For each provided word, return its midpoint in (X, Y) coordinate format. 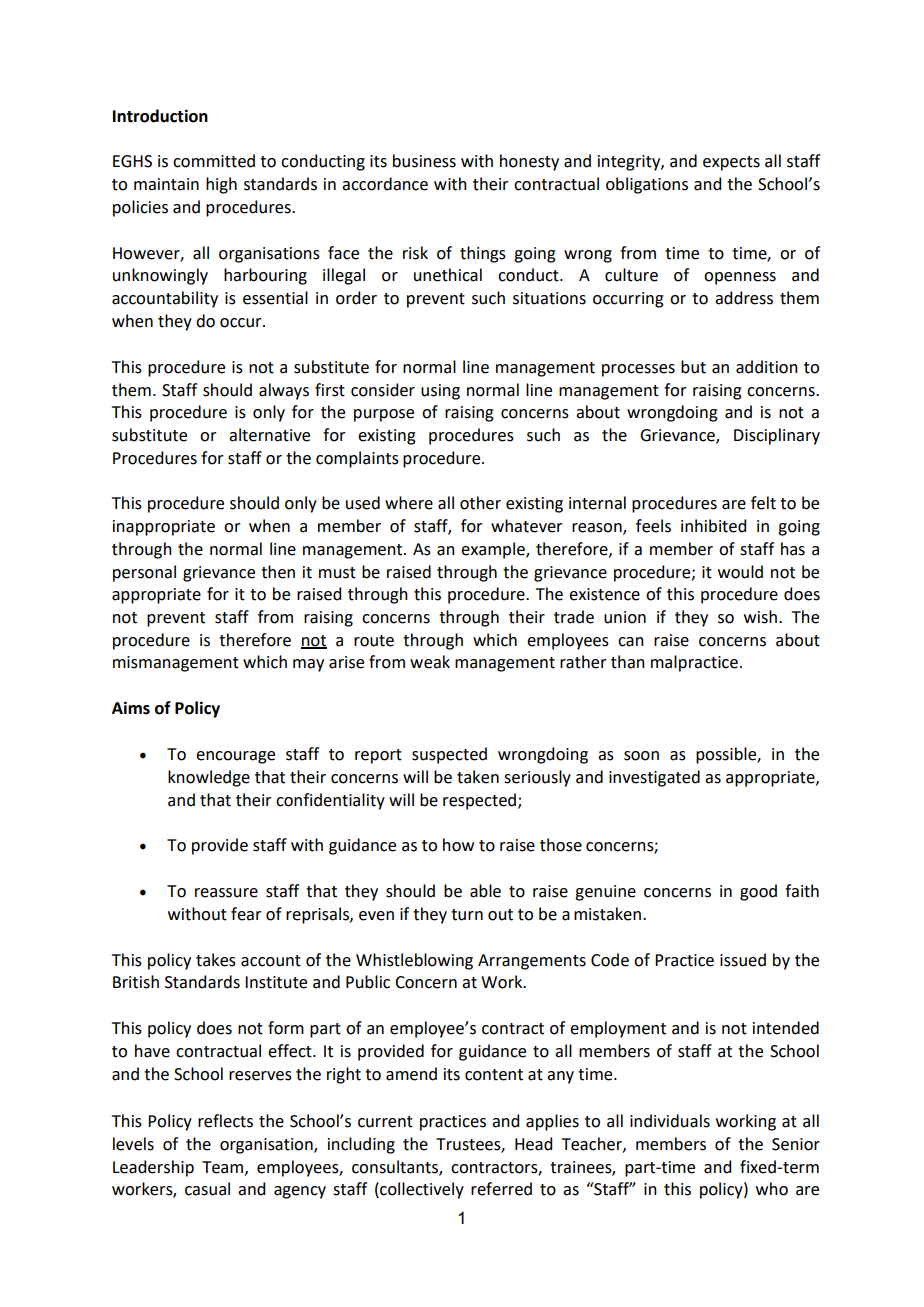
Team (224, 1168)
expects (731, 163)
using (440, 392)
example (494, 550)
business (424, 161)
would (740, 572)
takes (216, 960)
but (693, 367)
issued (743, 960)
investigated (654, 778)
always (284, 391)
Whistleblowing (414, 961)
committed (214, 161)
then (278, 572)
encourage (235, 757)
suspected (449, 755)
